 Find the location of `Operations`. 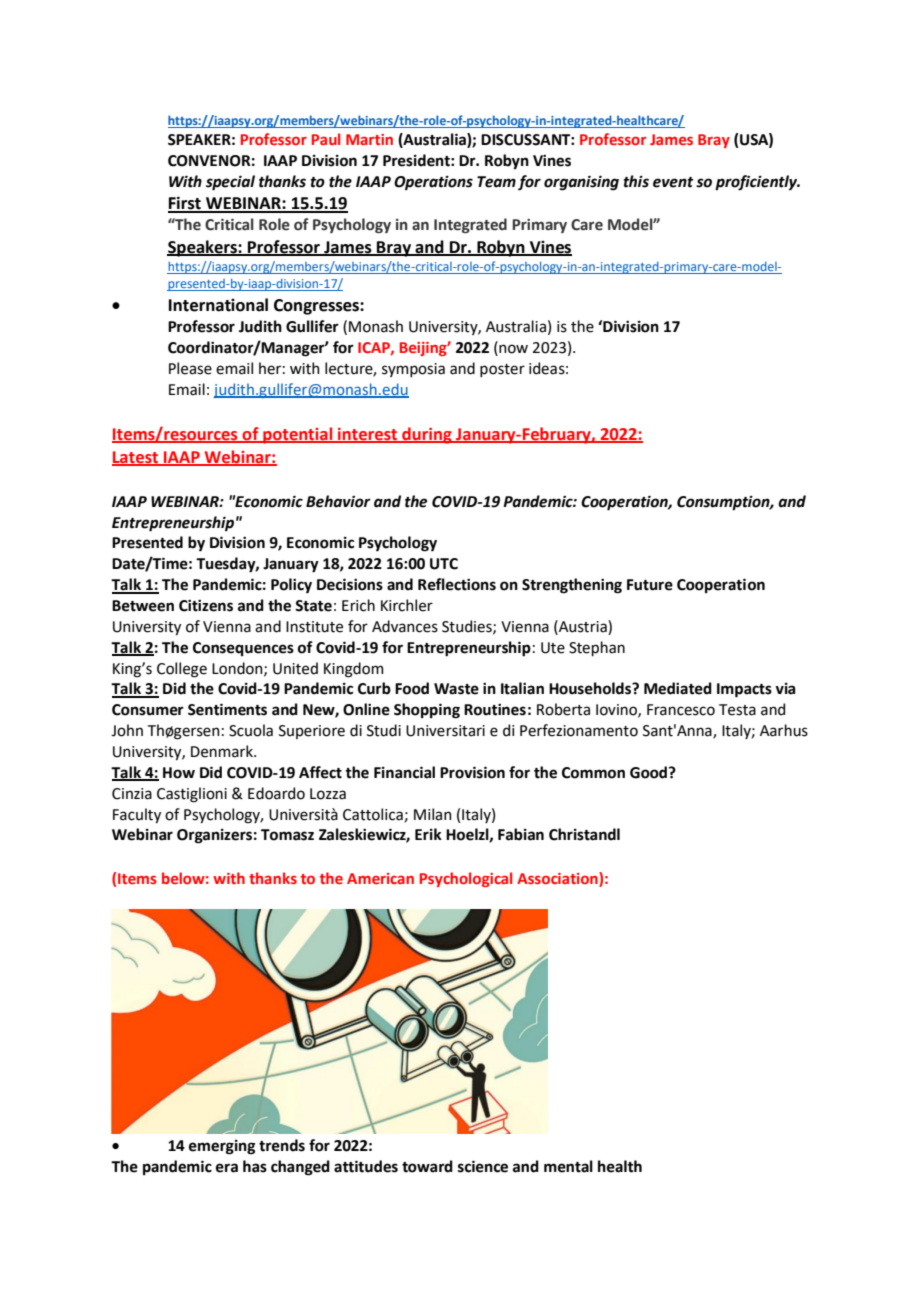

Operations is located at coordinates (433, 183).
